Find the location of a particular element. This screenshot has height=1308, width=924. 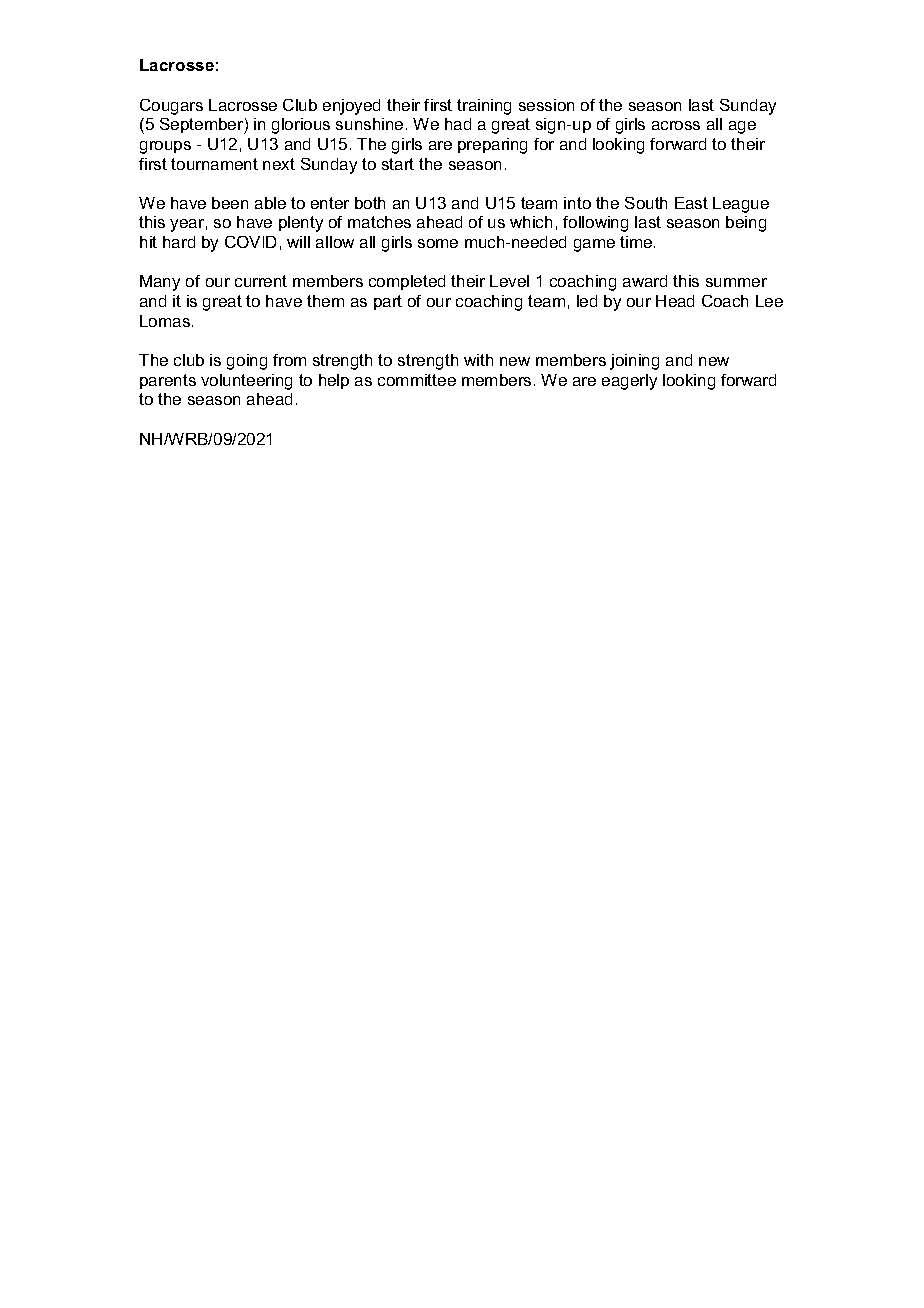

volunteering is located at coordinates (246, 382).
